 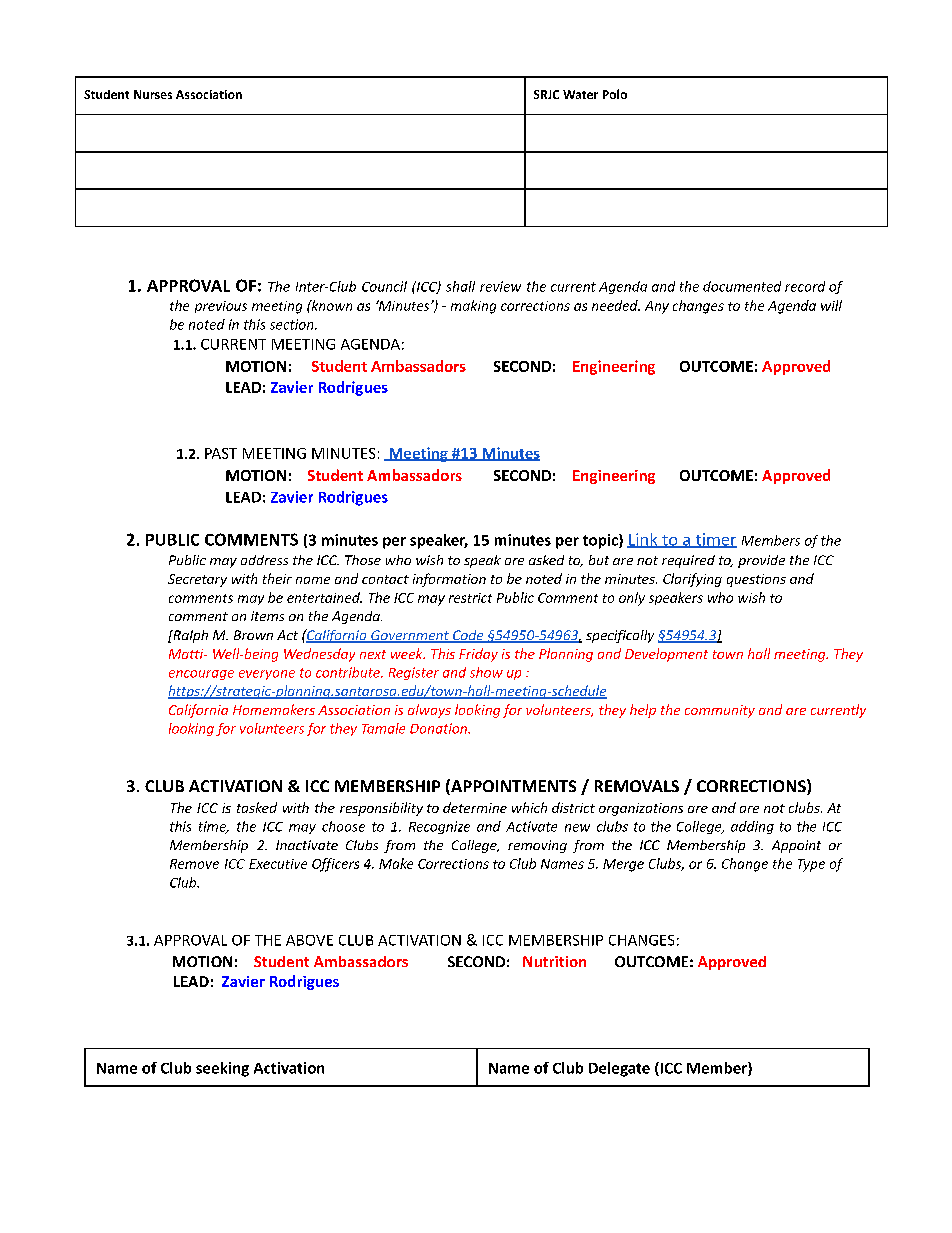 I want to click on questions, so click(x=756, y=580).
